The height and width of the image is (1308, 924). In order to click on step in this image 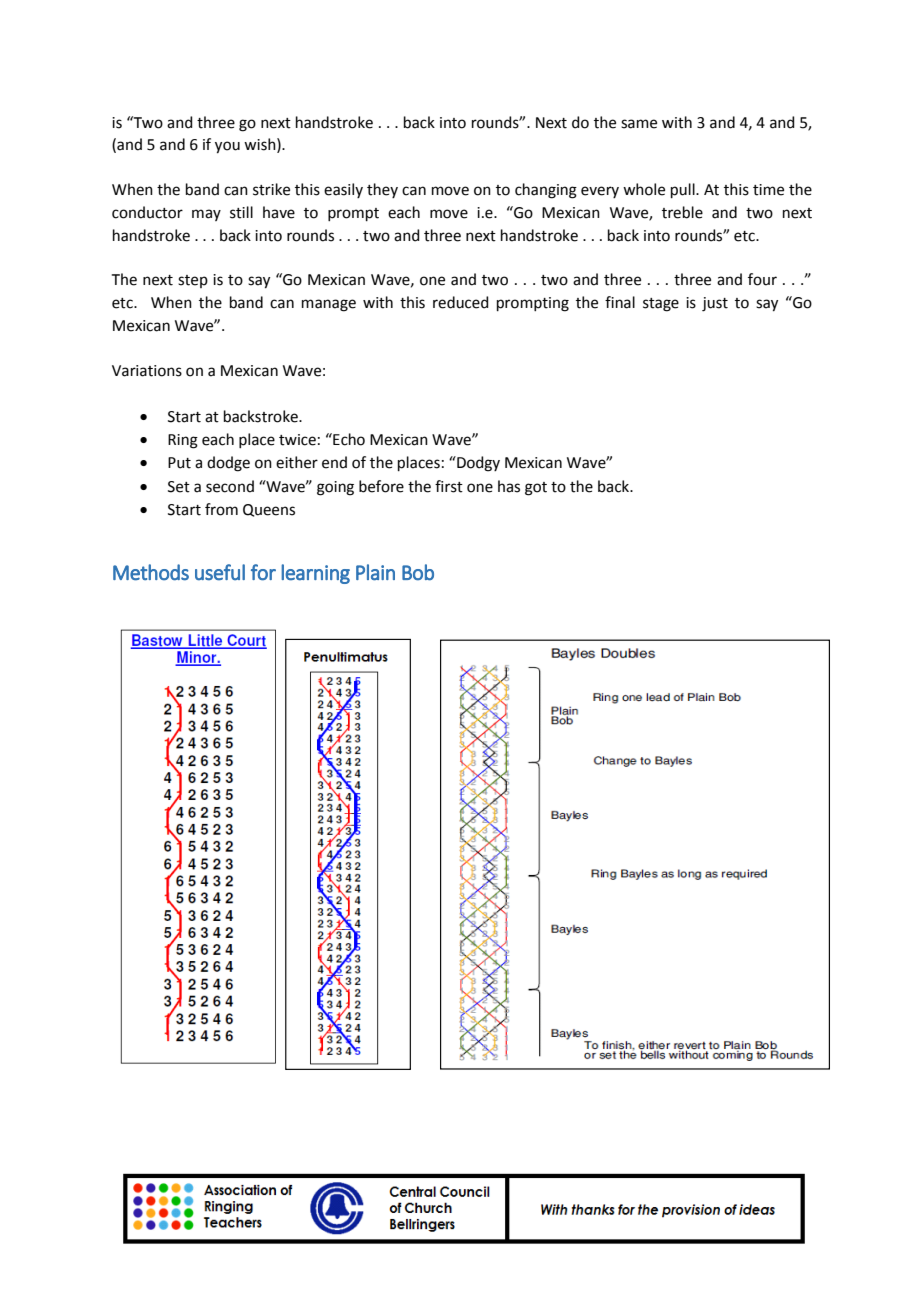, I will do `click(193, 281)`.
